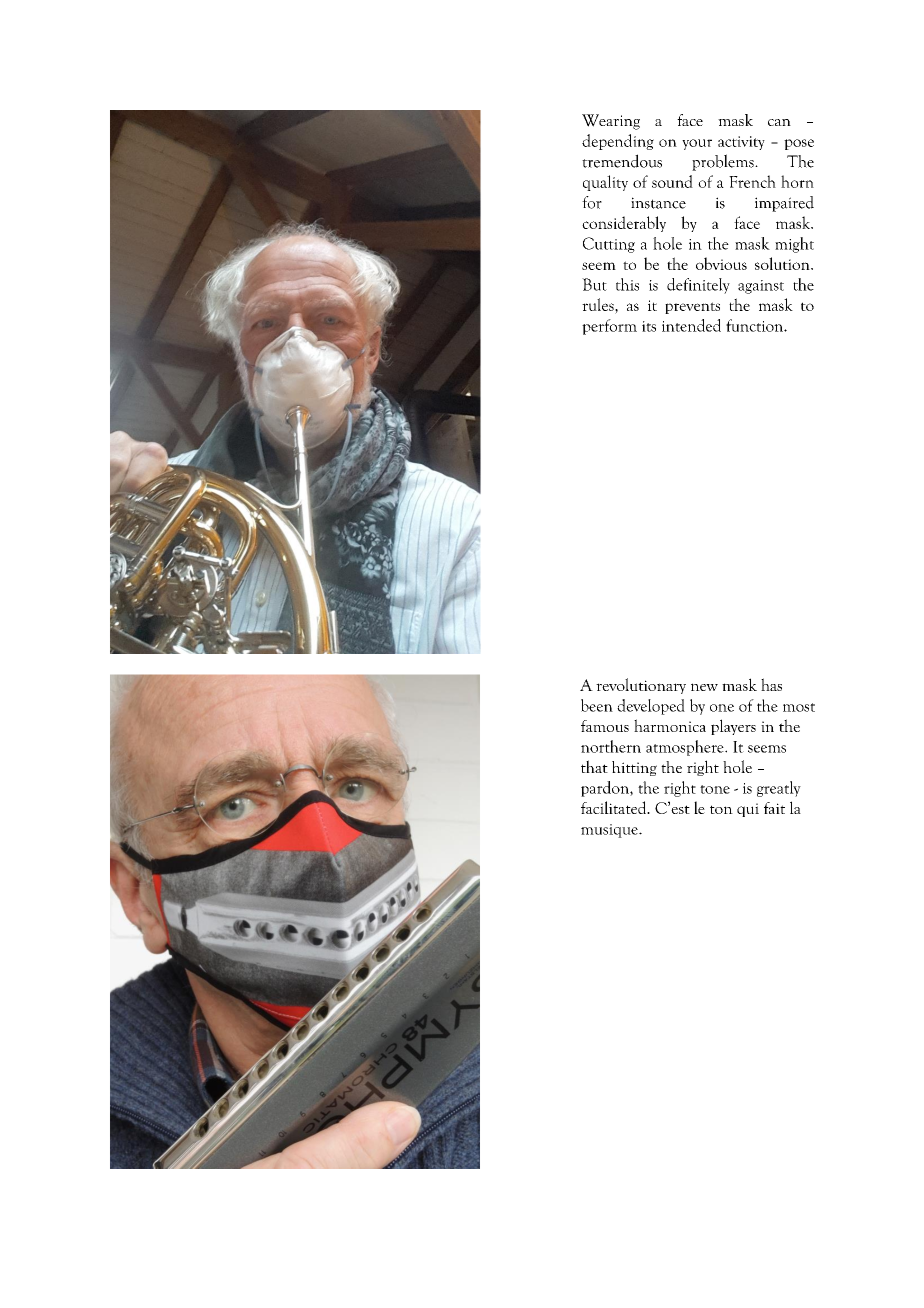 The height and width of the screenshot is (1308, 924). What do you see at coordinates (704, 687) in the screenshot?
I see `new` at bounding box center [704, 687].
